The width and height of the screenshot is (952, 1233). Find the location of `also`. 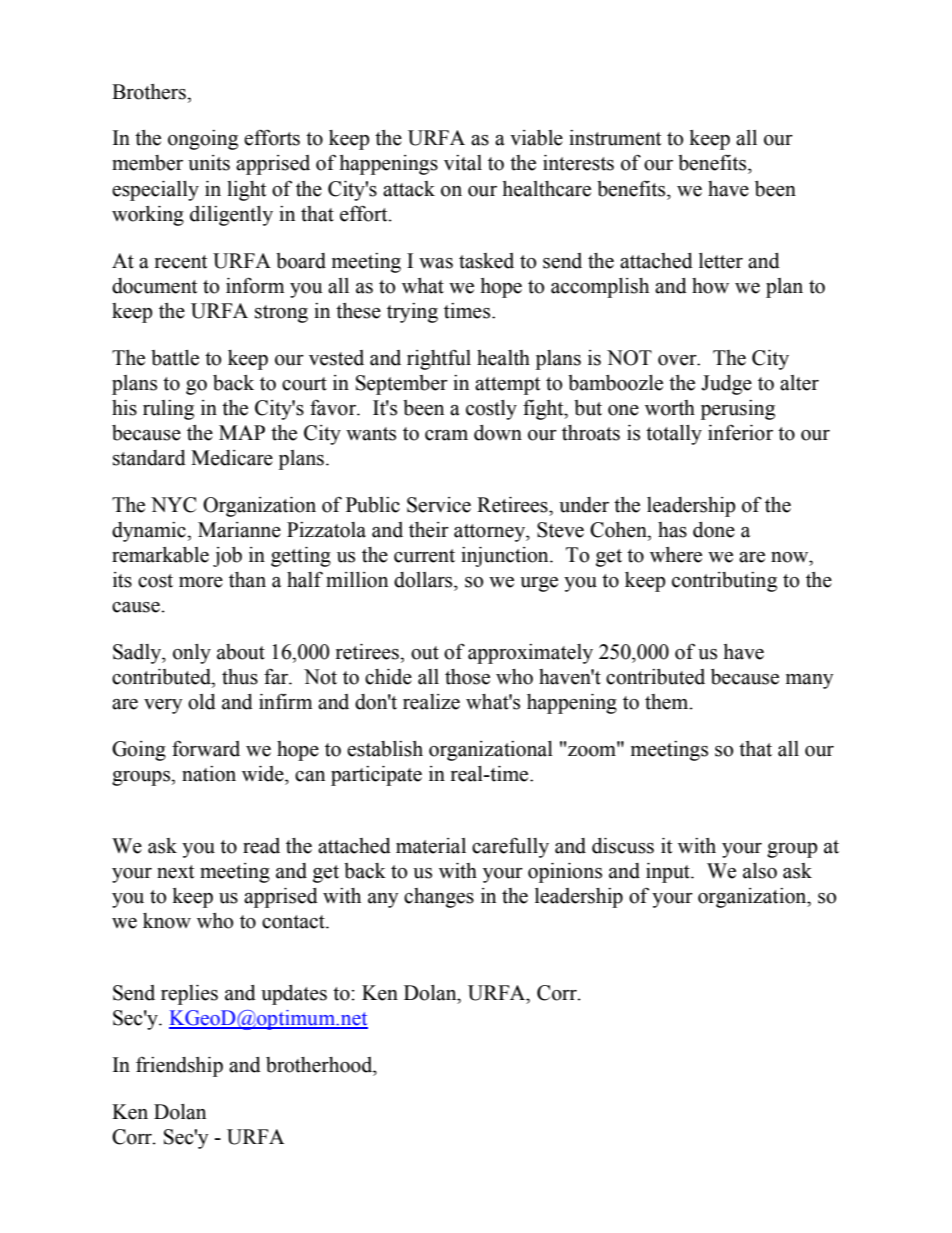

also is located at coordinates (760, 871).
